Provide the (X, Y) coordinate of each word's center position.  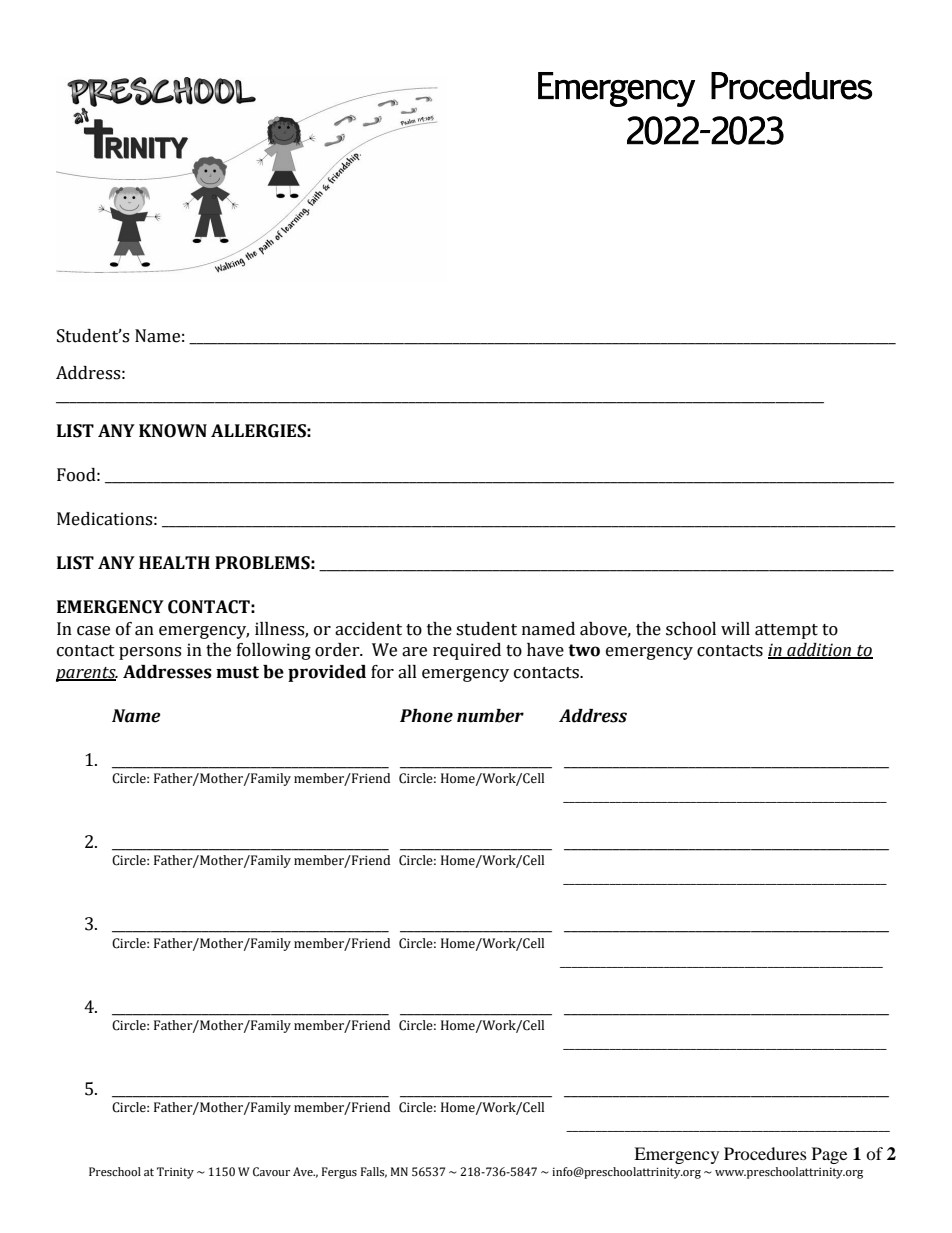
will (735, 628)
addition (819, 651)
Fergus (339, 1173)
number (490, 716)
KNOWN (173, 431)
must (237, 672)
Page (829, 1155)
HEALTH (174, 562)
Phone (426, 716)
